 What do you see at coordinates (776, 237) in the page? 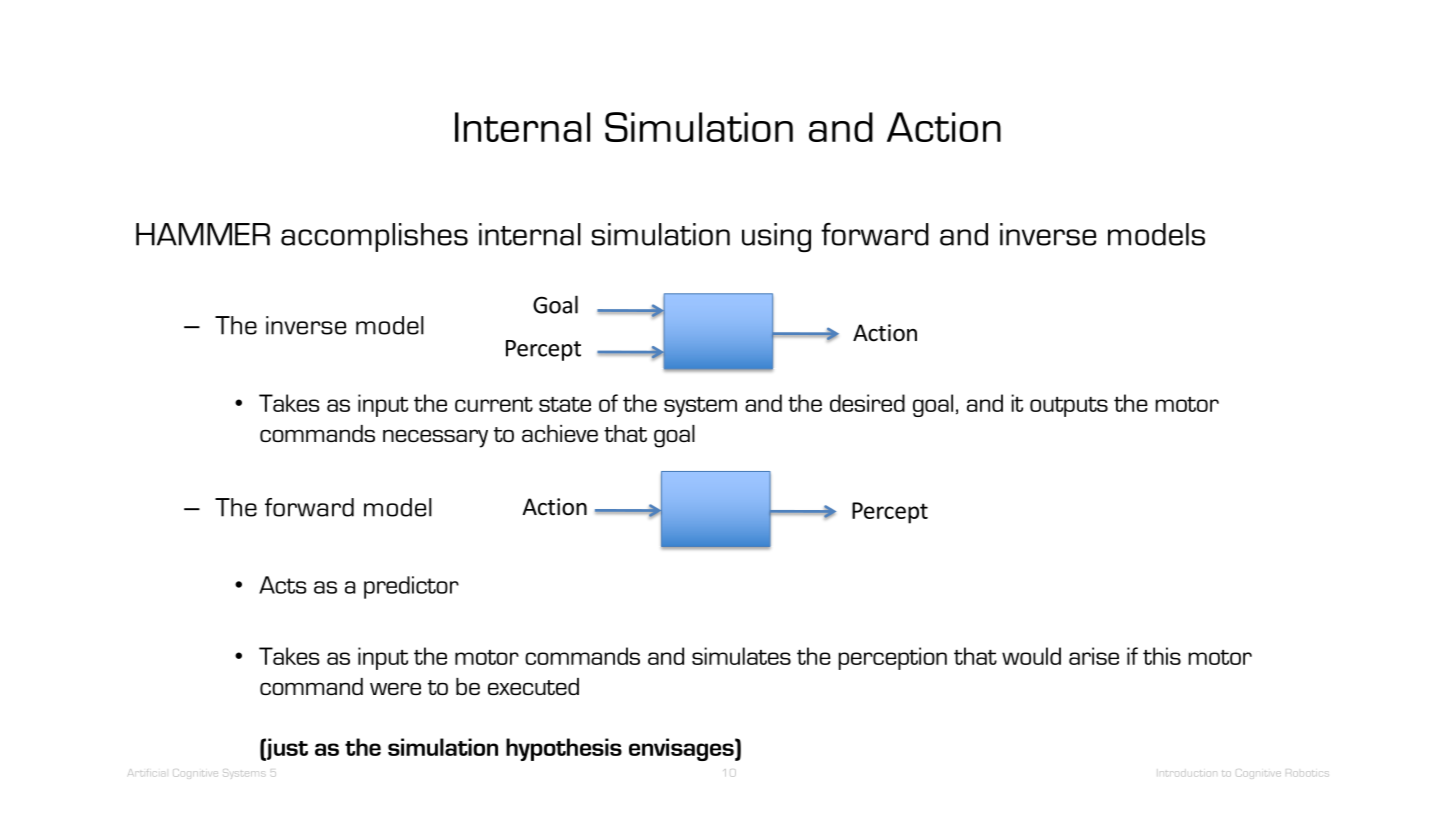
I see `using` at bounding box center [776, 237].
